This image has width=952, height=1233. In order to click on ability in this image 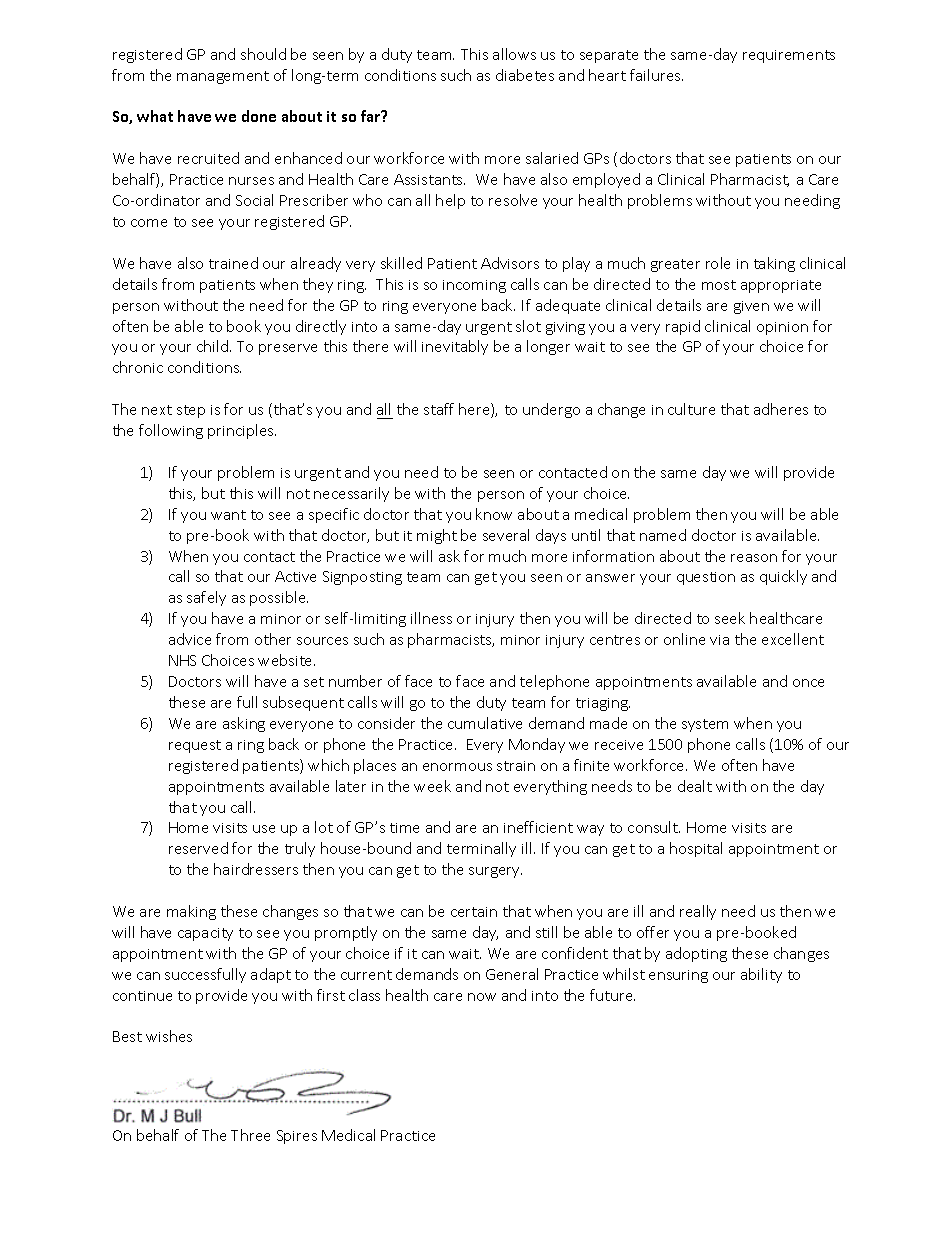, I will do `click(761, 975)`.
